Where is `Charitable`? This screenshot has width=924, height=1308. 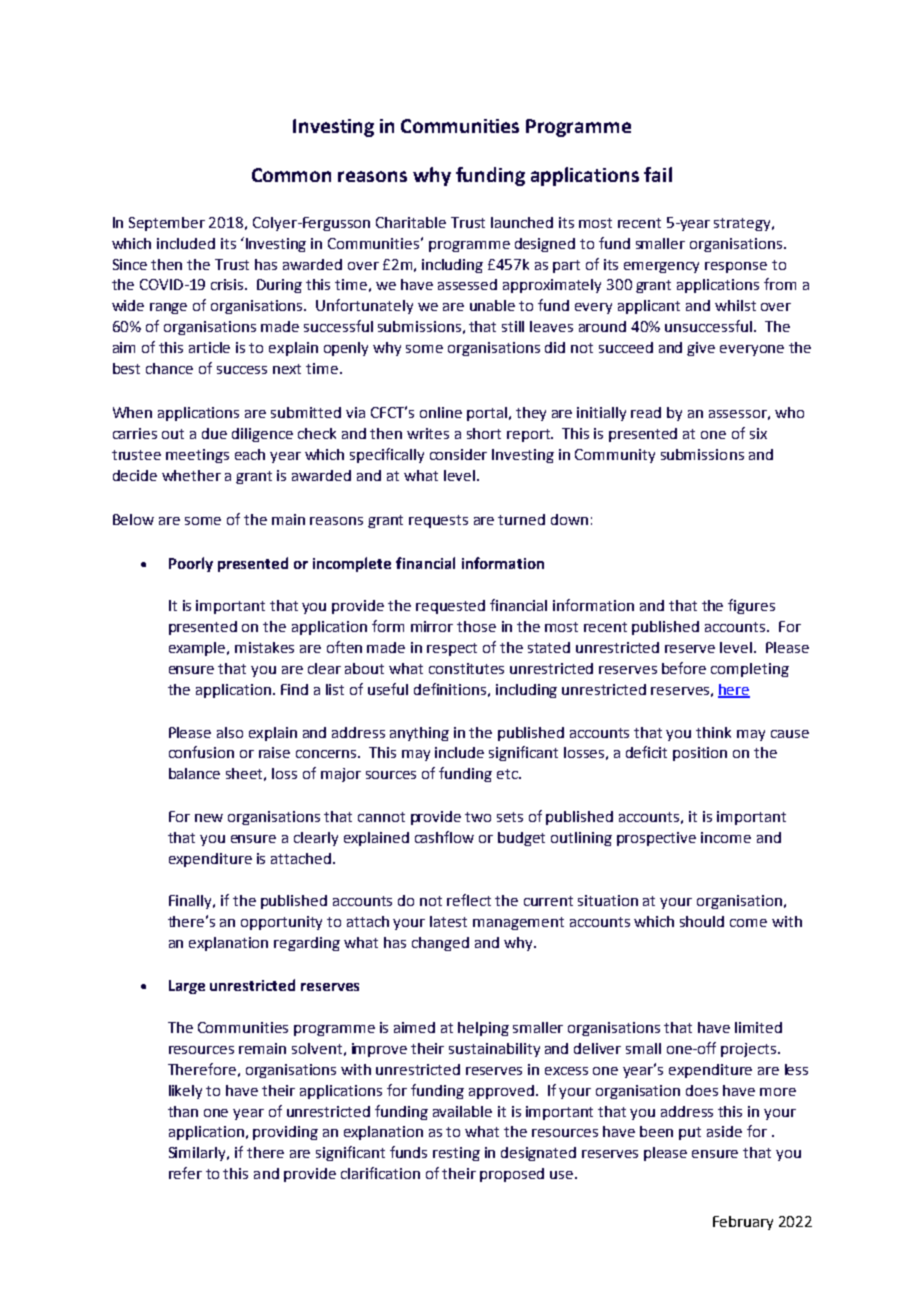 Charitable is located at coordinates (411, 222).
